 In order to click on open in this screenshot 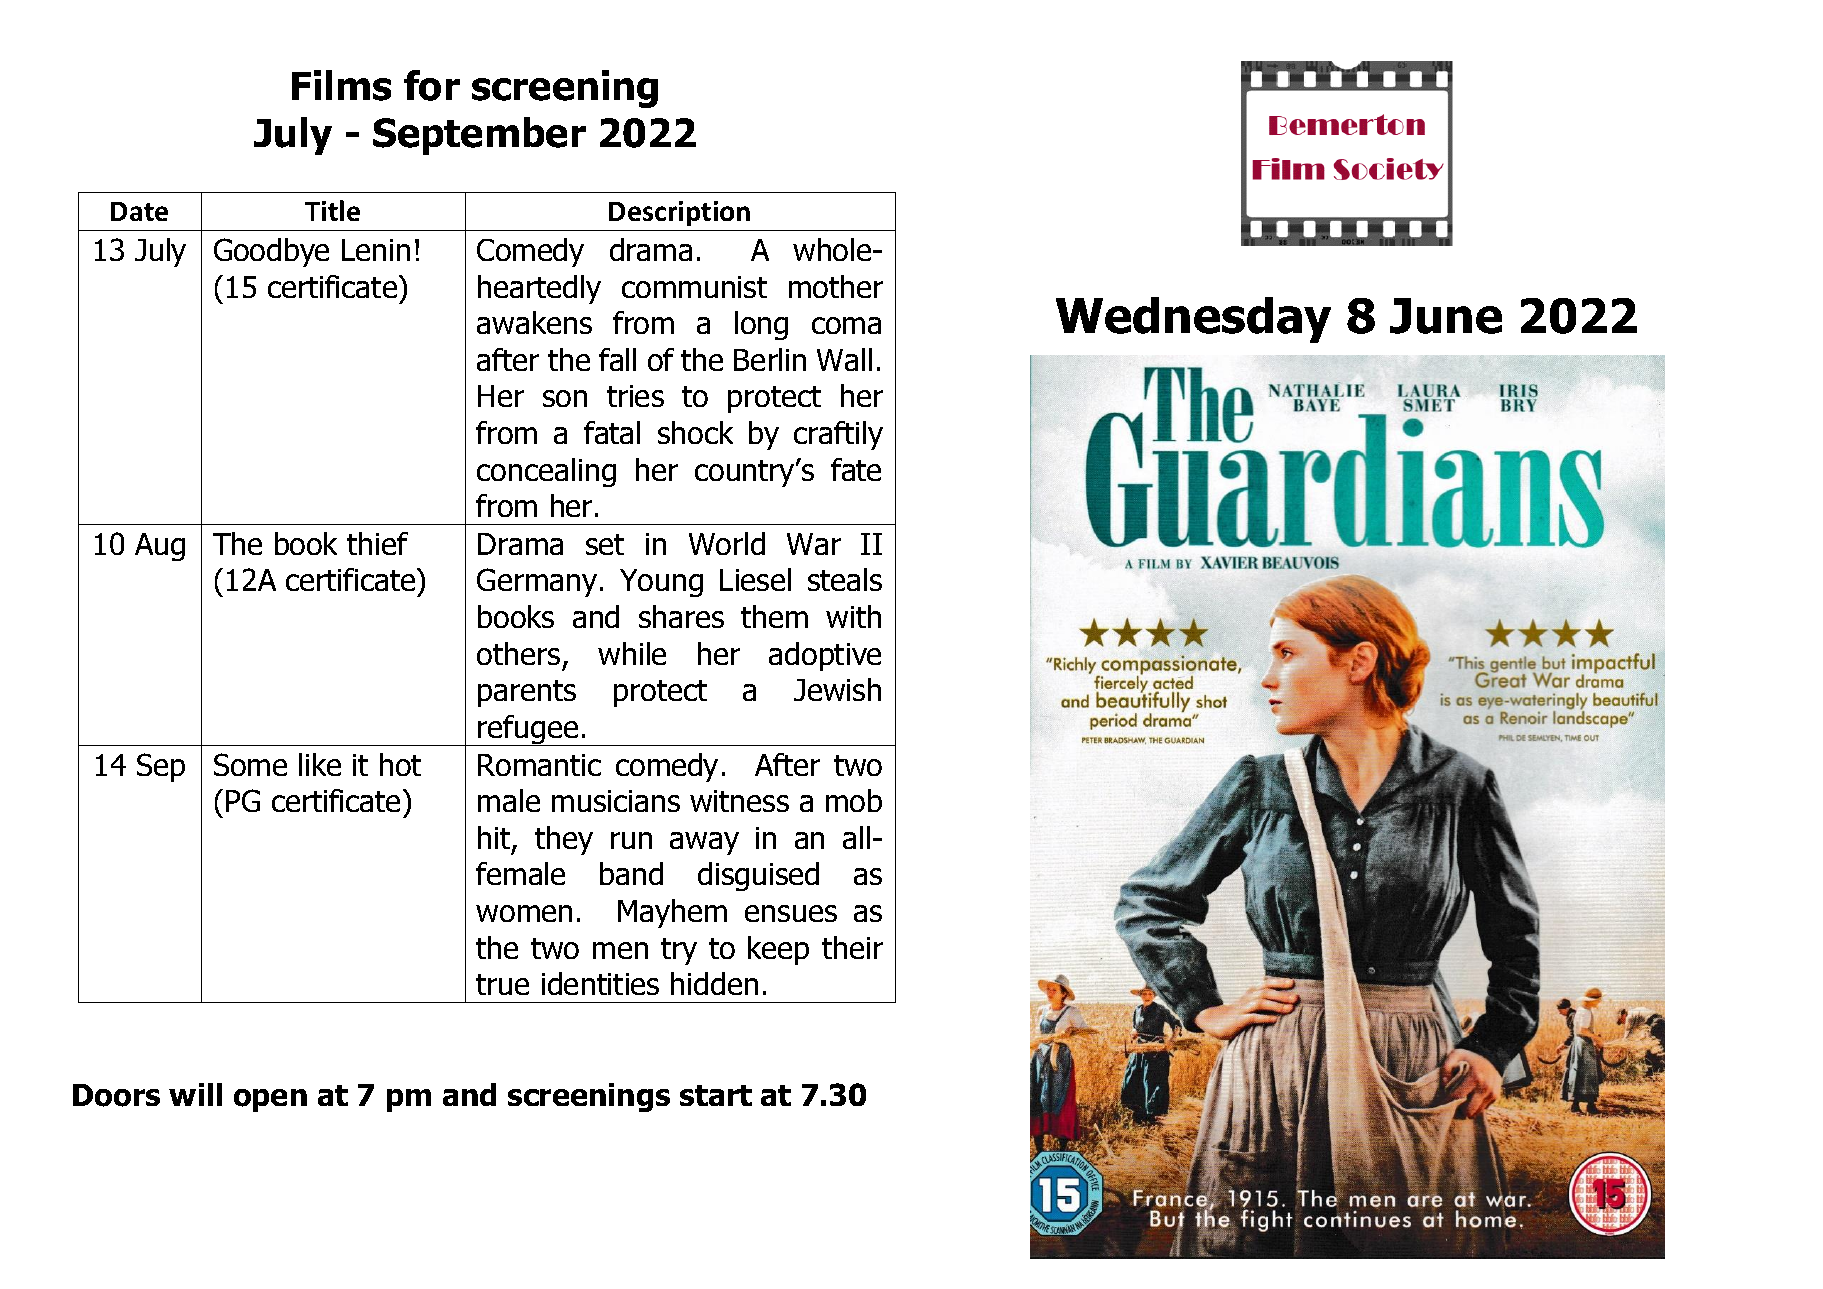, I will do `click(270, 1100)`.
